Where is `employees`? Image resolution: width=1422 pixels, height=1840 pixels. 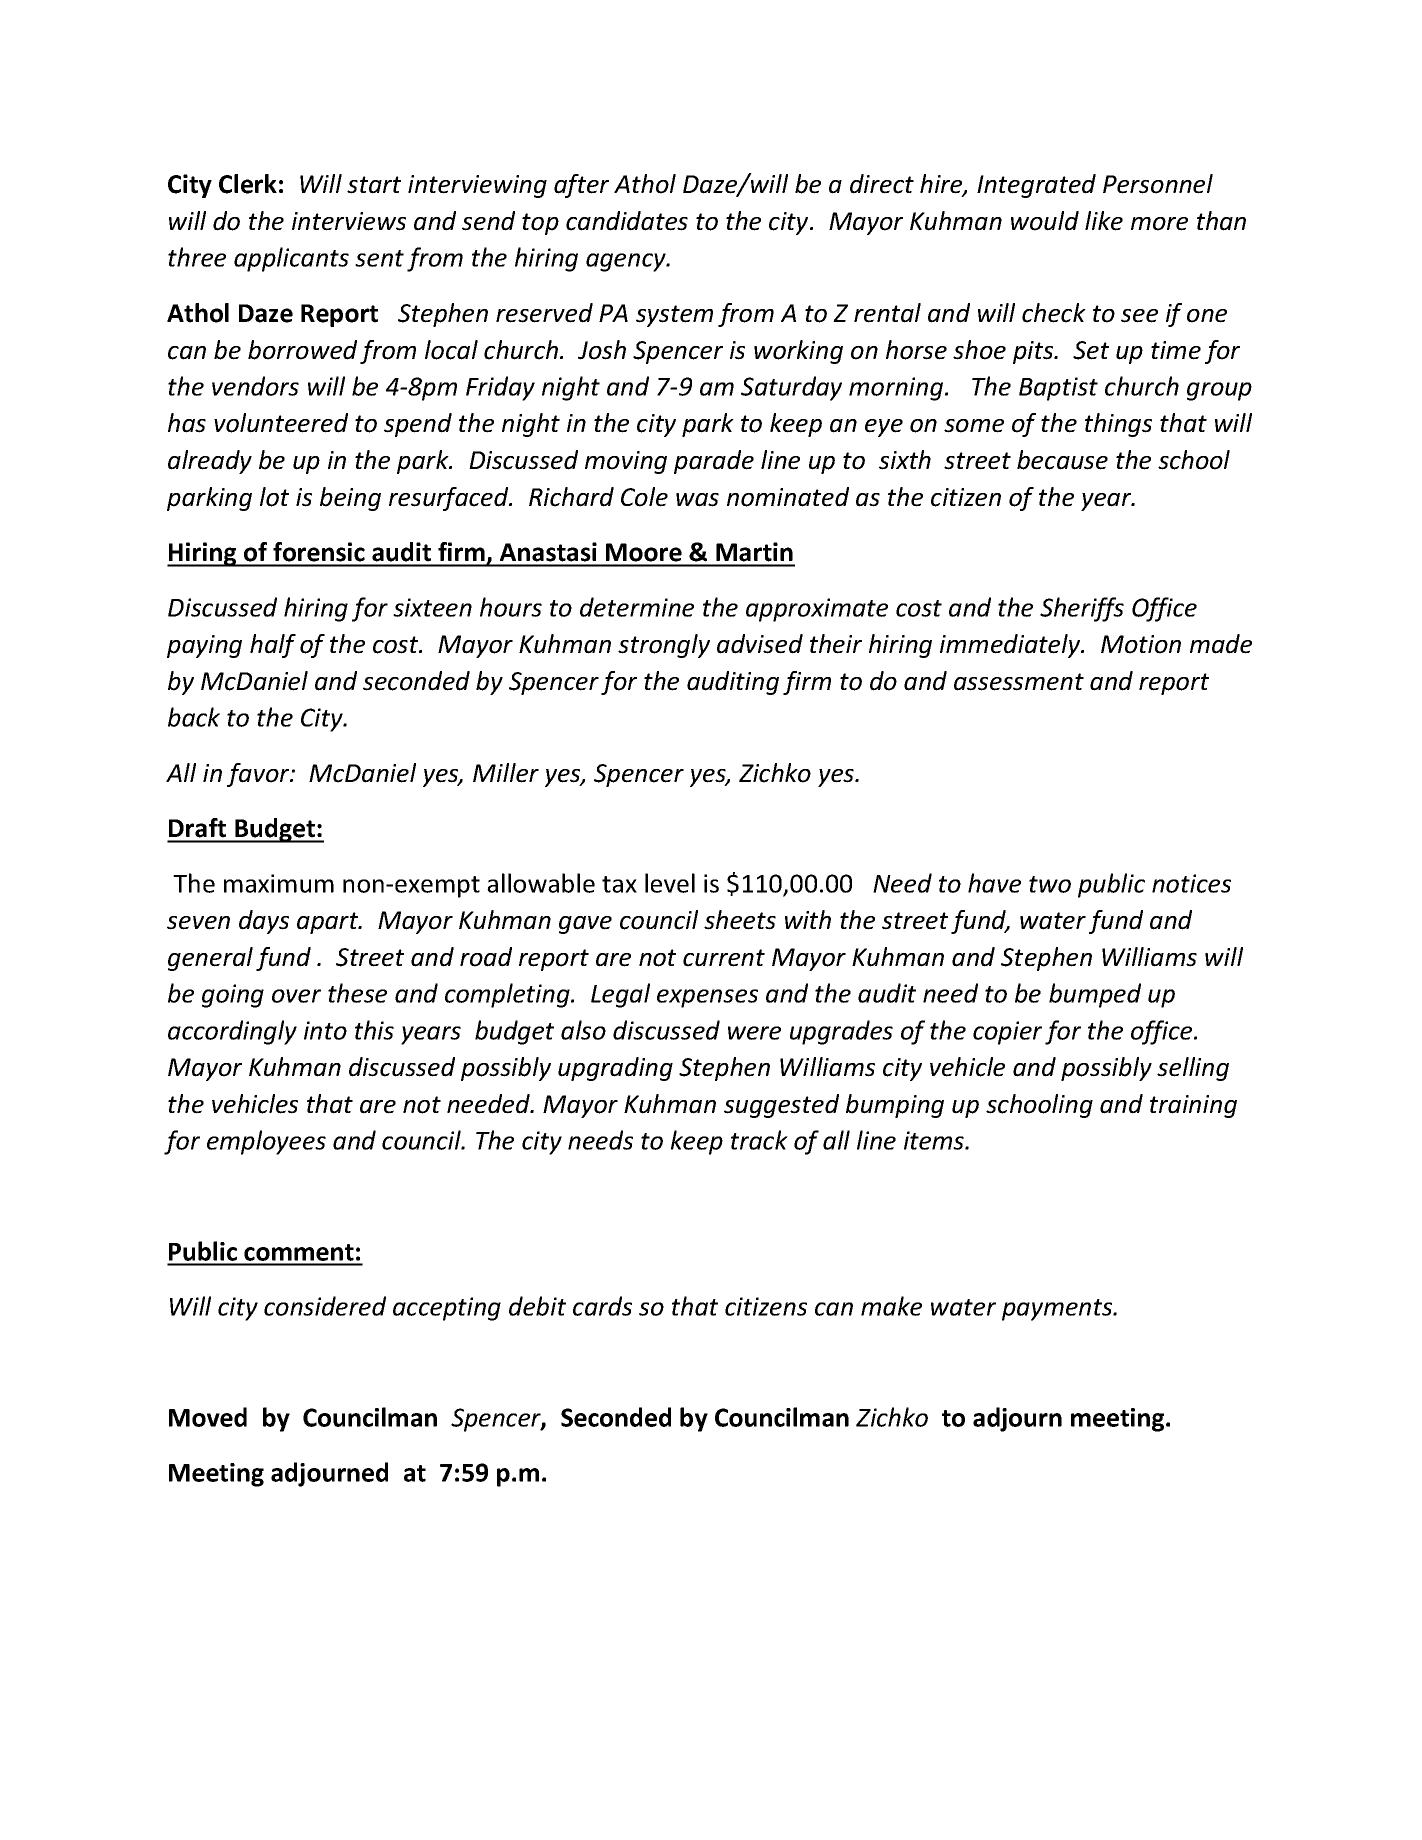
employees is located at coordinates (266, 1142).
